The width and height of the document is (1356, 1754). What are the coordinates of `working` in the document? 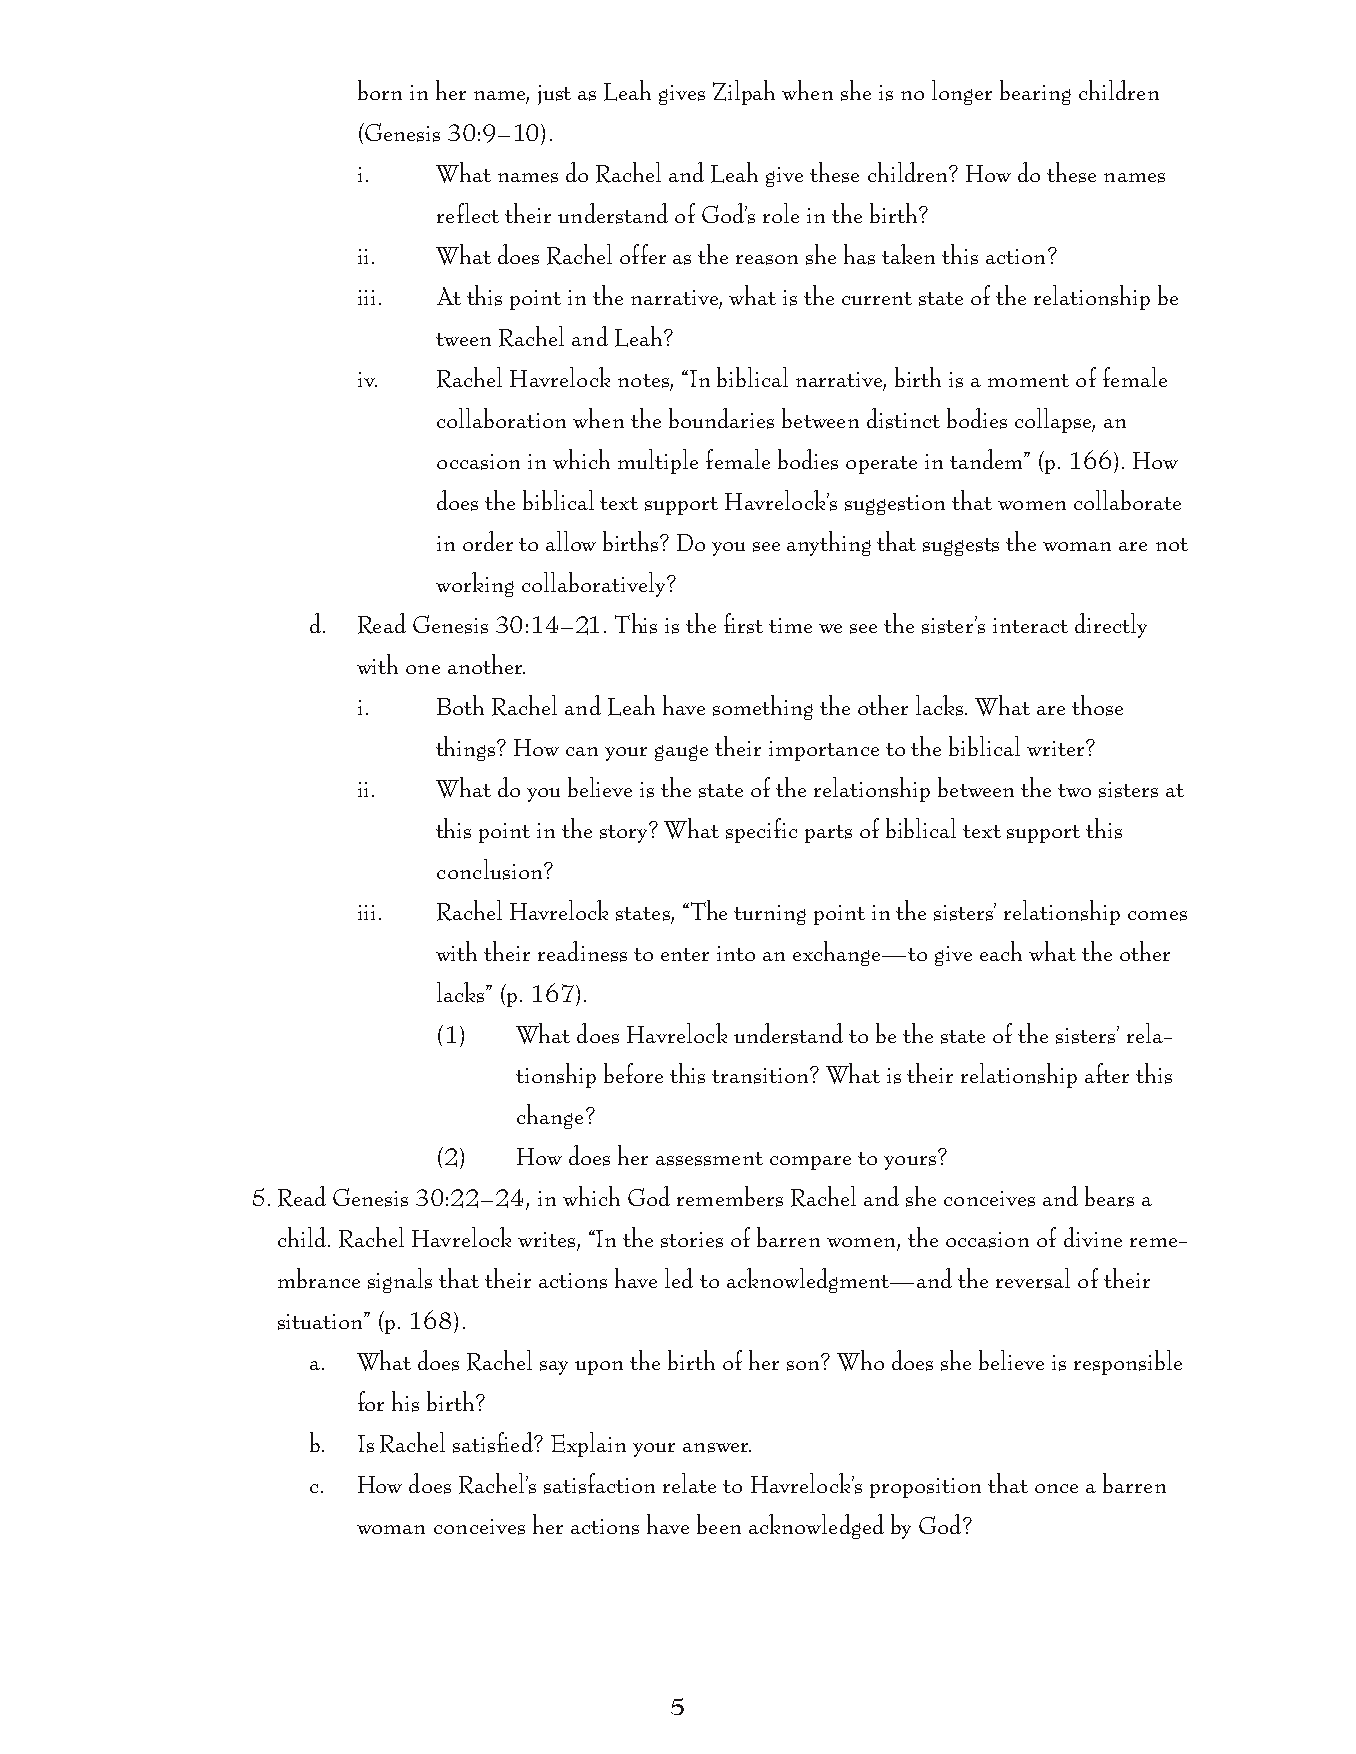 It's located at (475, 584).
